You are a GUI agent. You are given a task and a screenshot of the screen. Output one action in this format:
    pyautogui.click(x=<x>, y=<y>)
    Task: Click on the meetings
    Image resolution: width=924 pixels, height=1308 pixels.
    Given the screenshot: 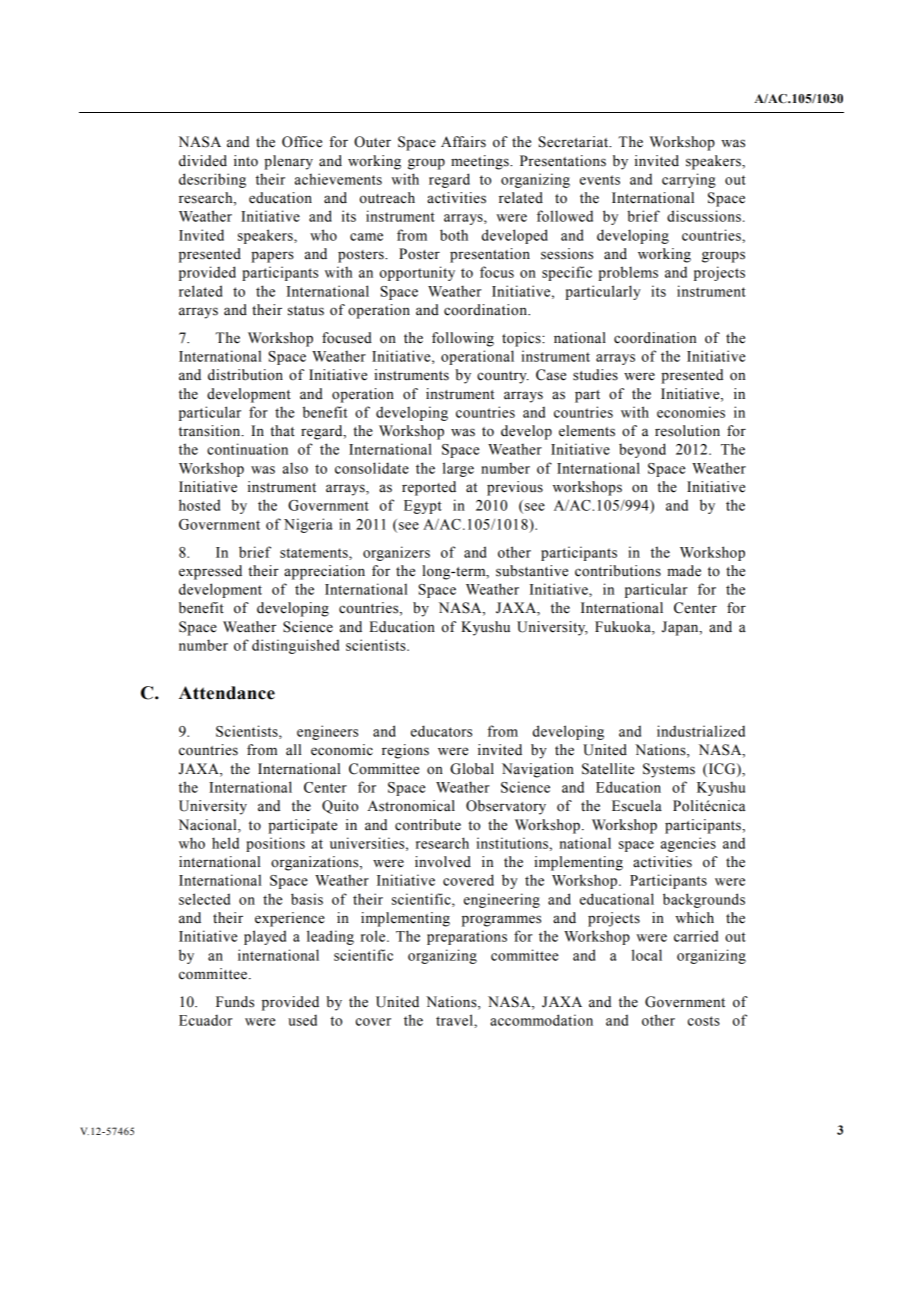 What is the action you would take?
    pyautogui.click(x=481, y=162)
